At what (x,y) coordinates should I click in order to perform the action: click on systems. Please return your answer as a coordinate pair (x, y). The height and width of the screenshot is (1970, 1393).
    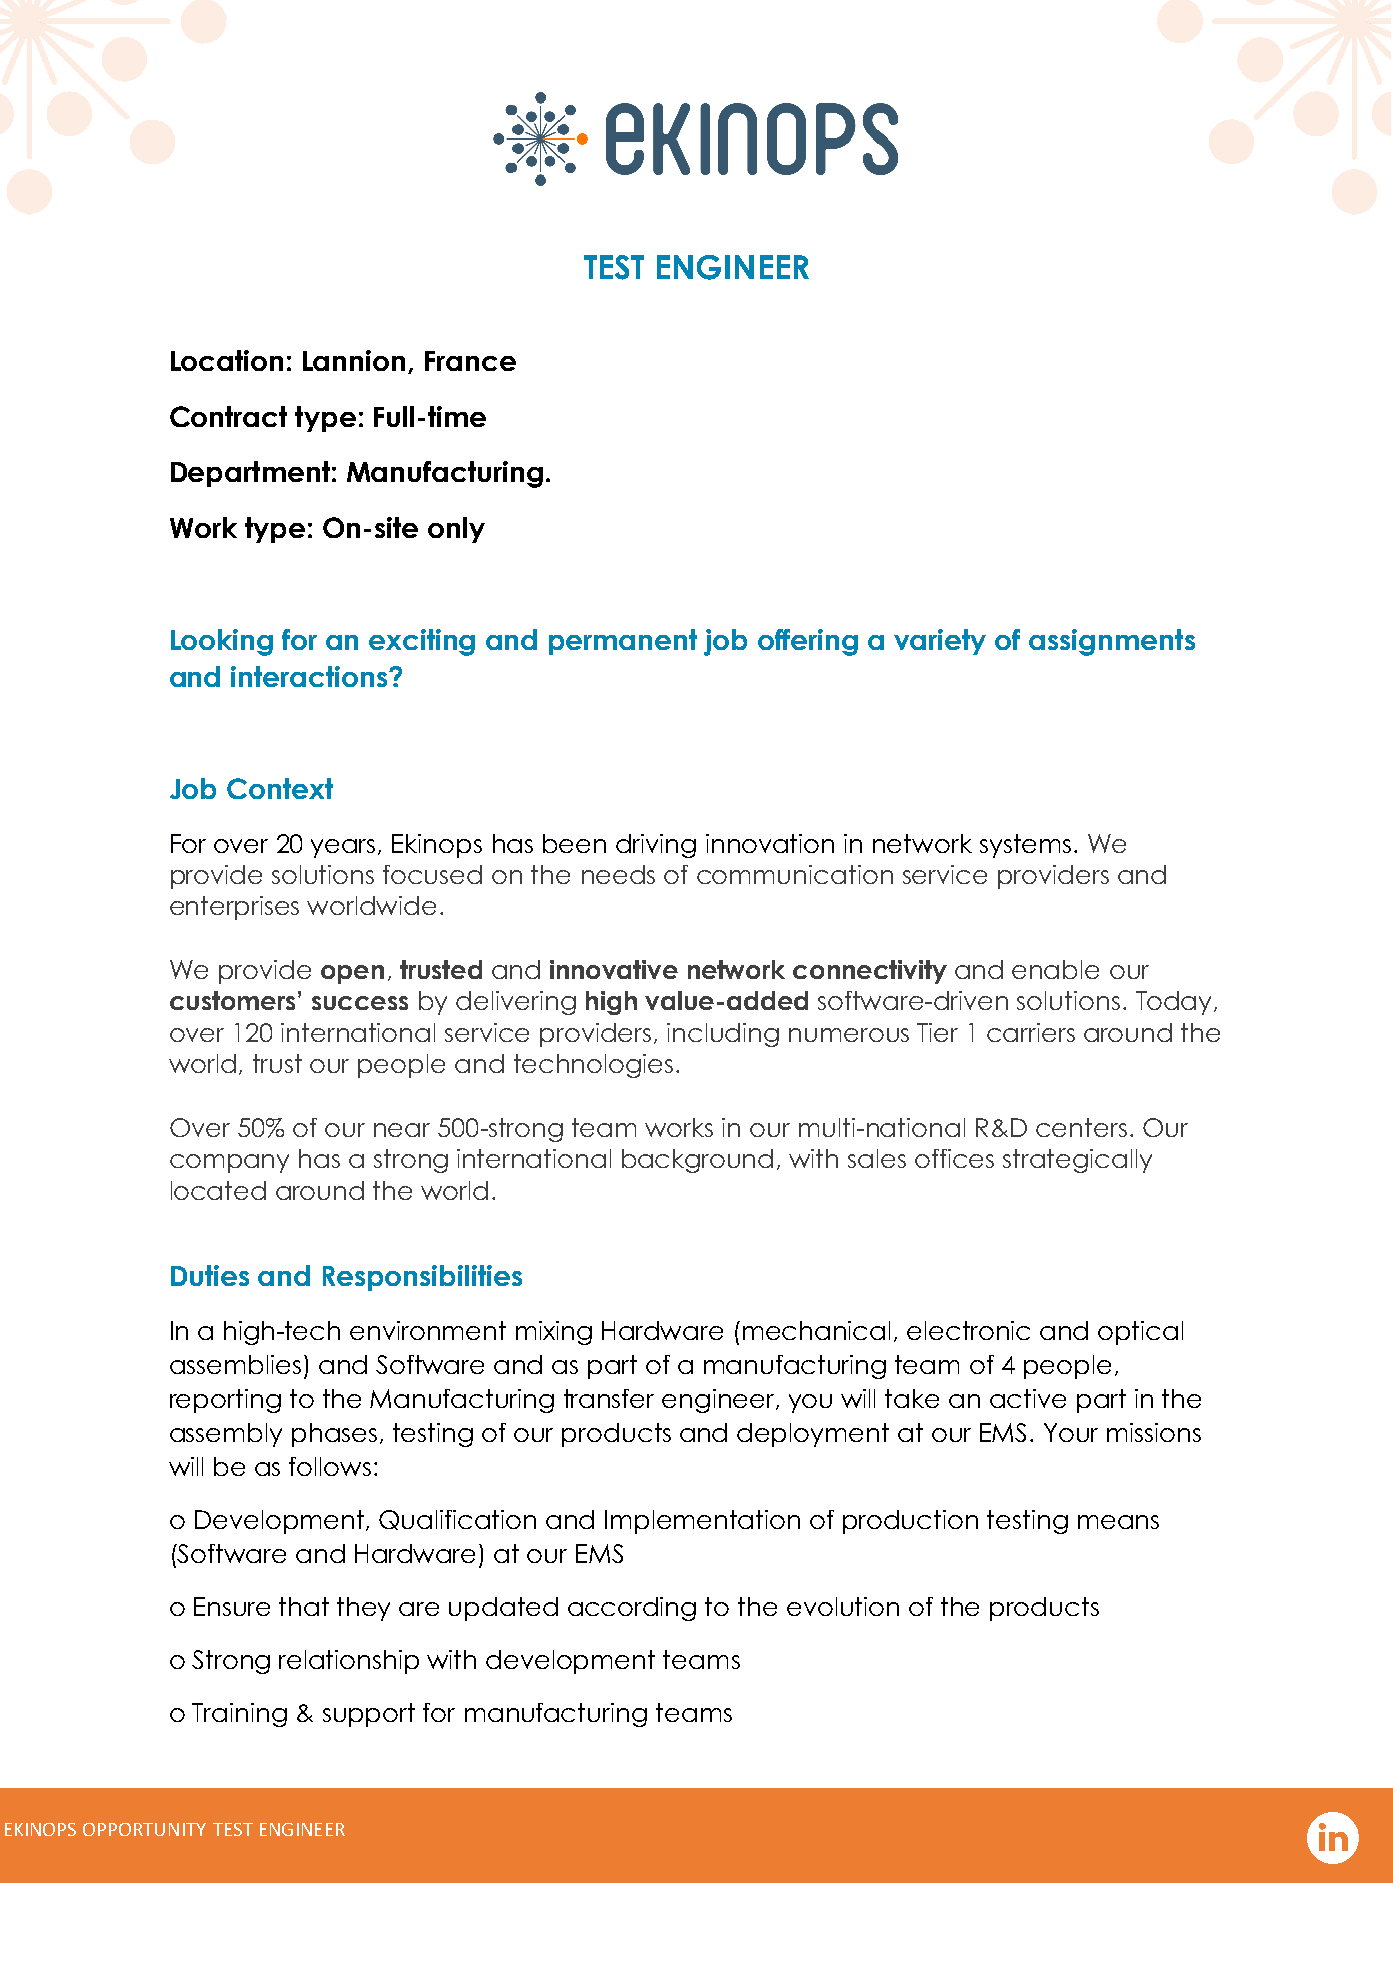
    Looking at the image, I should click on (1025, 846).
